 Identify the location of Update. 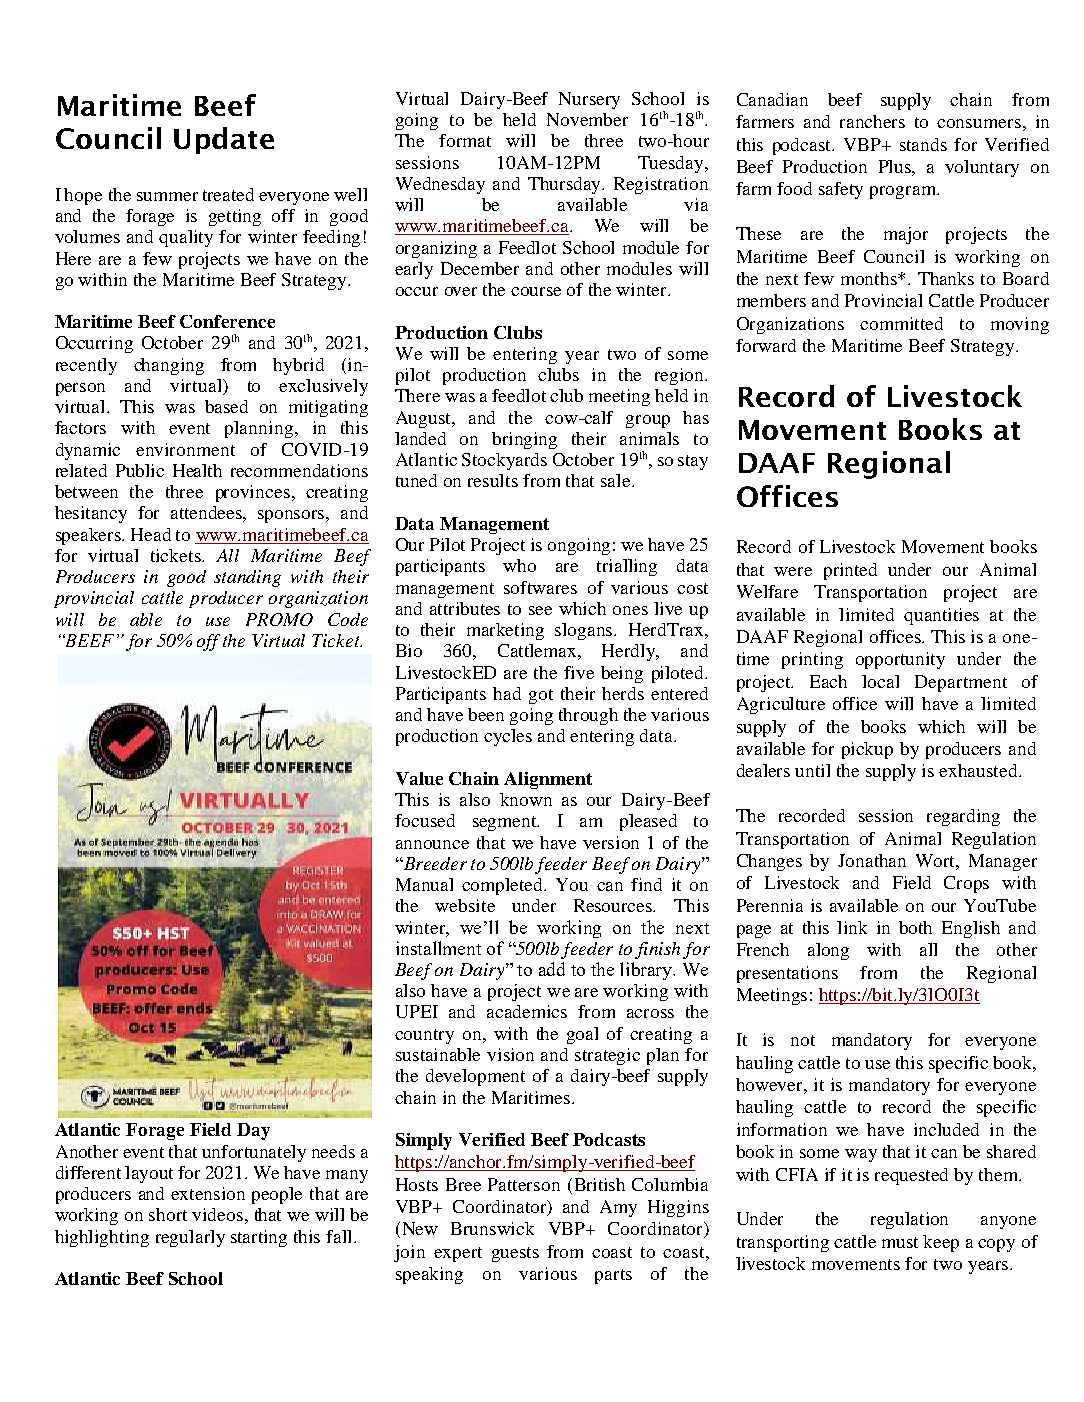
(224, 140).
